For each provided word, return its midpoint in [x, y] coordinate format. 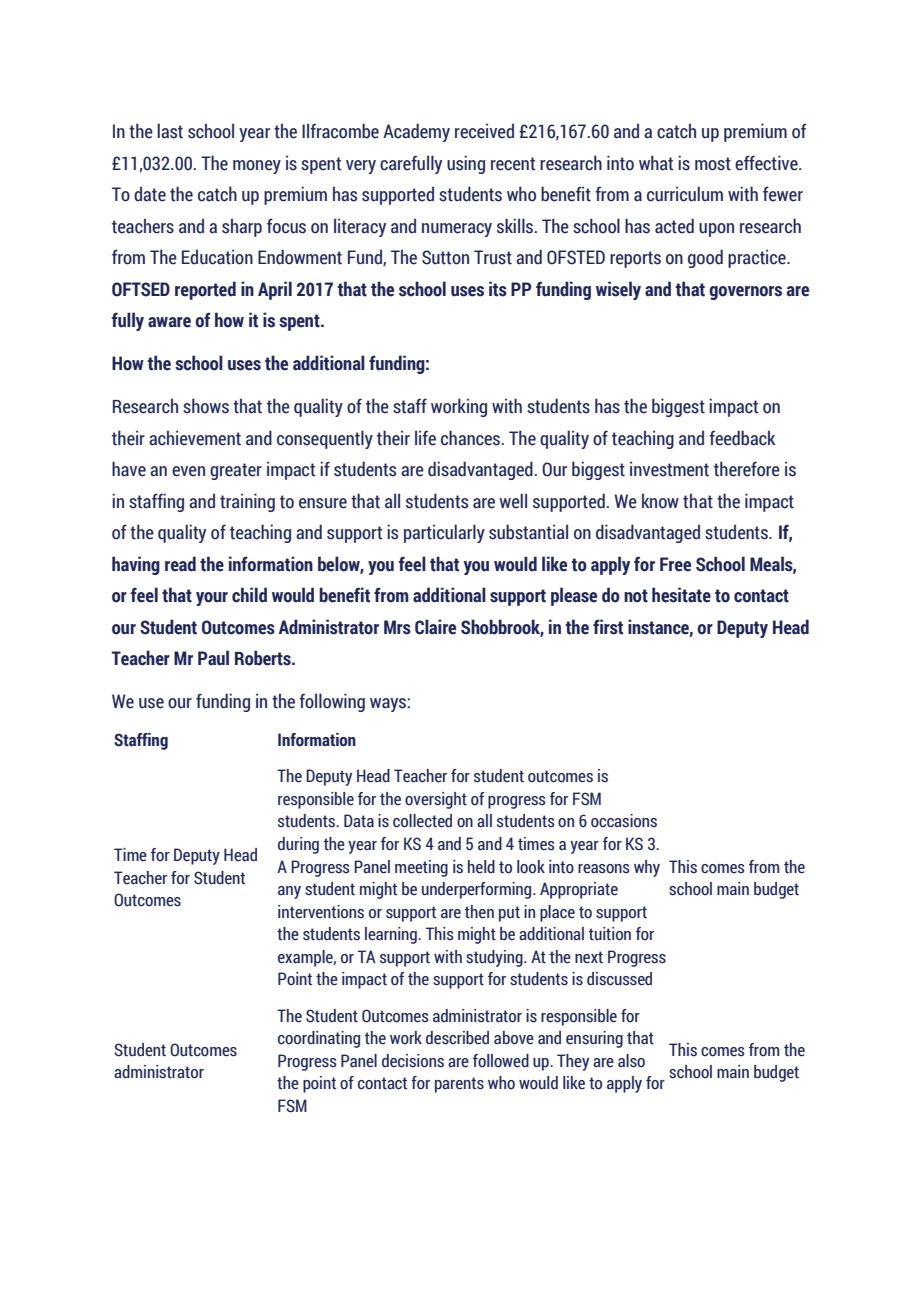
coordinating [319, 1039]
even [188, 471]
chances [470, 438]
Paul [213, 658]
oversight [436, 800]
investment [669, 469]
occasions [624, 821]
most [713, 164]
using [466, 164]
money [257, 167]
